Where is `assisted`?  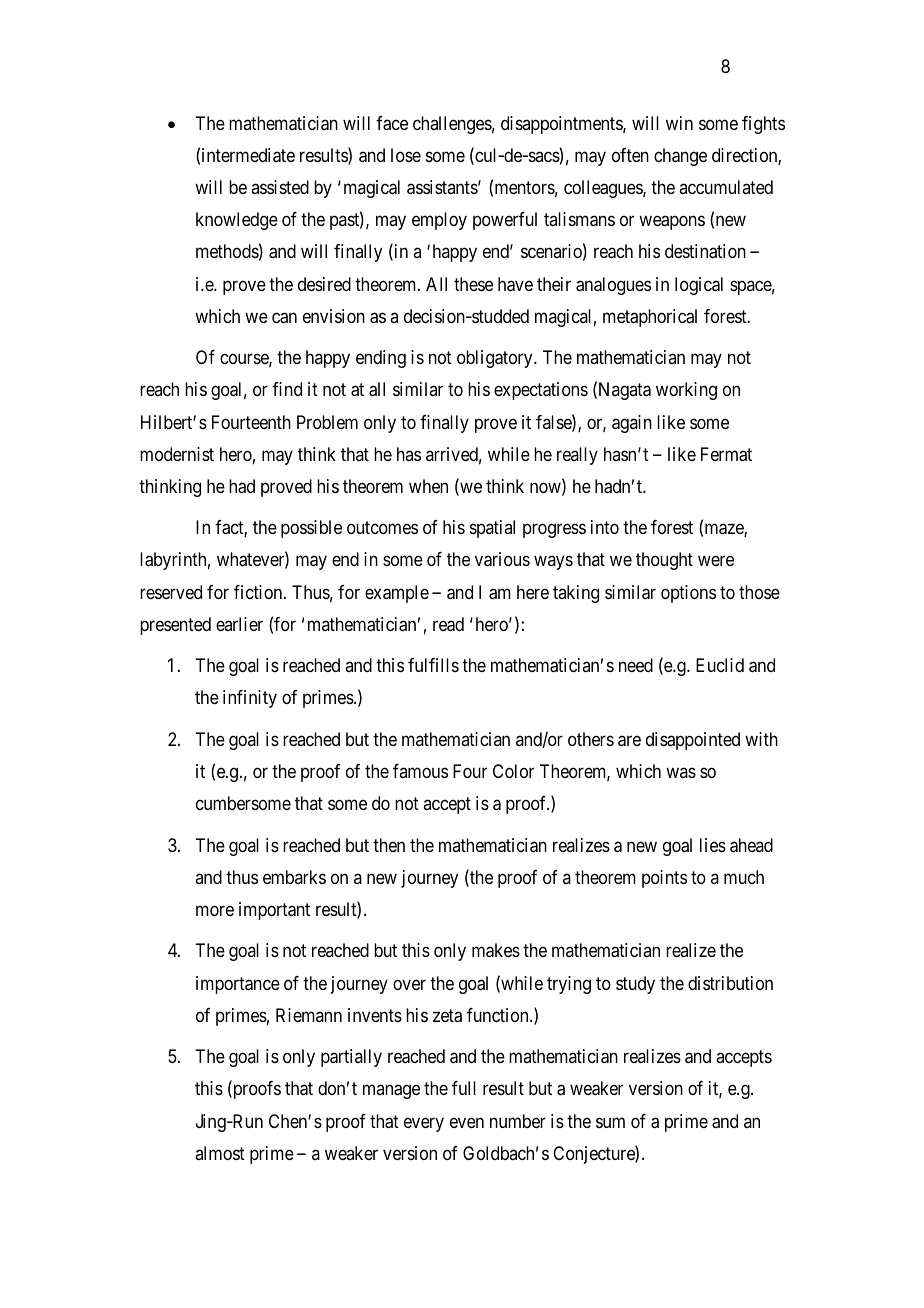
assisted is located at coordinates (280, 187).
